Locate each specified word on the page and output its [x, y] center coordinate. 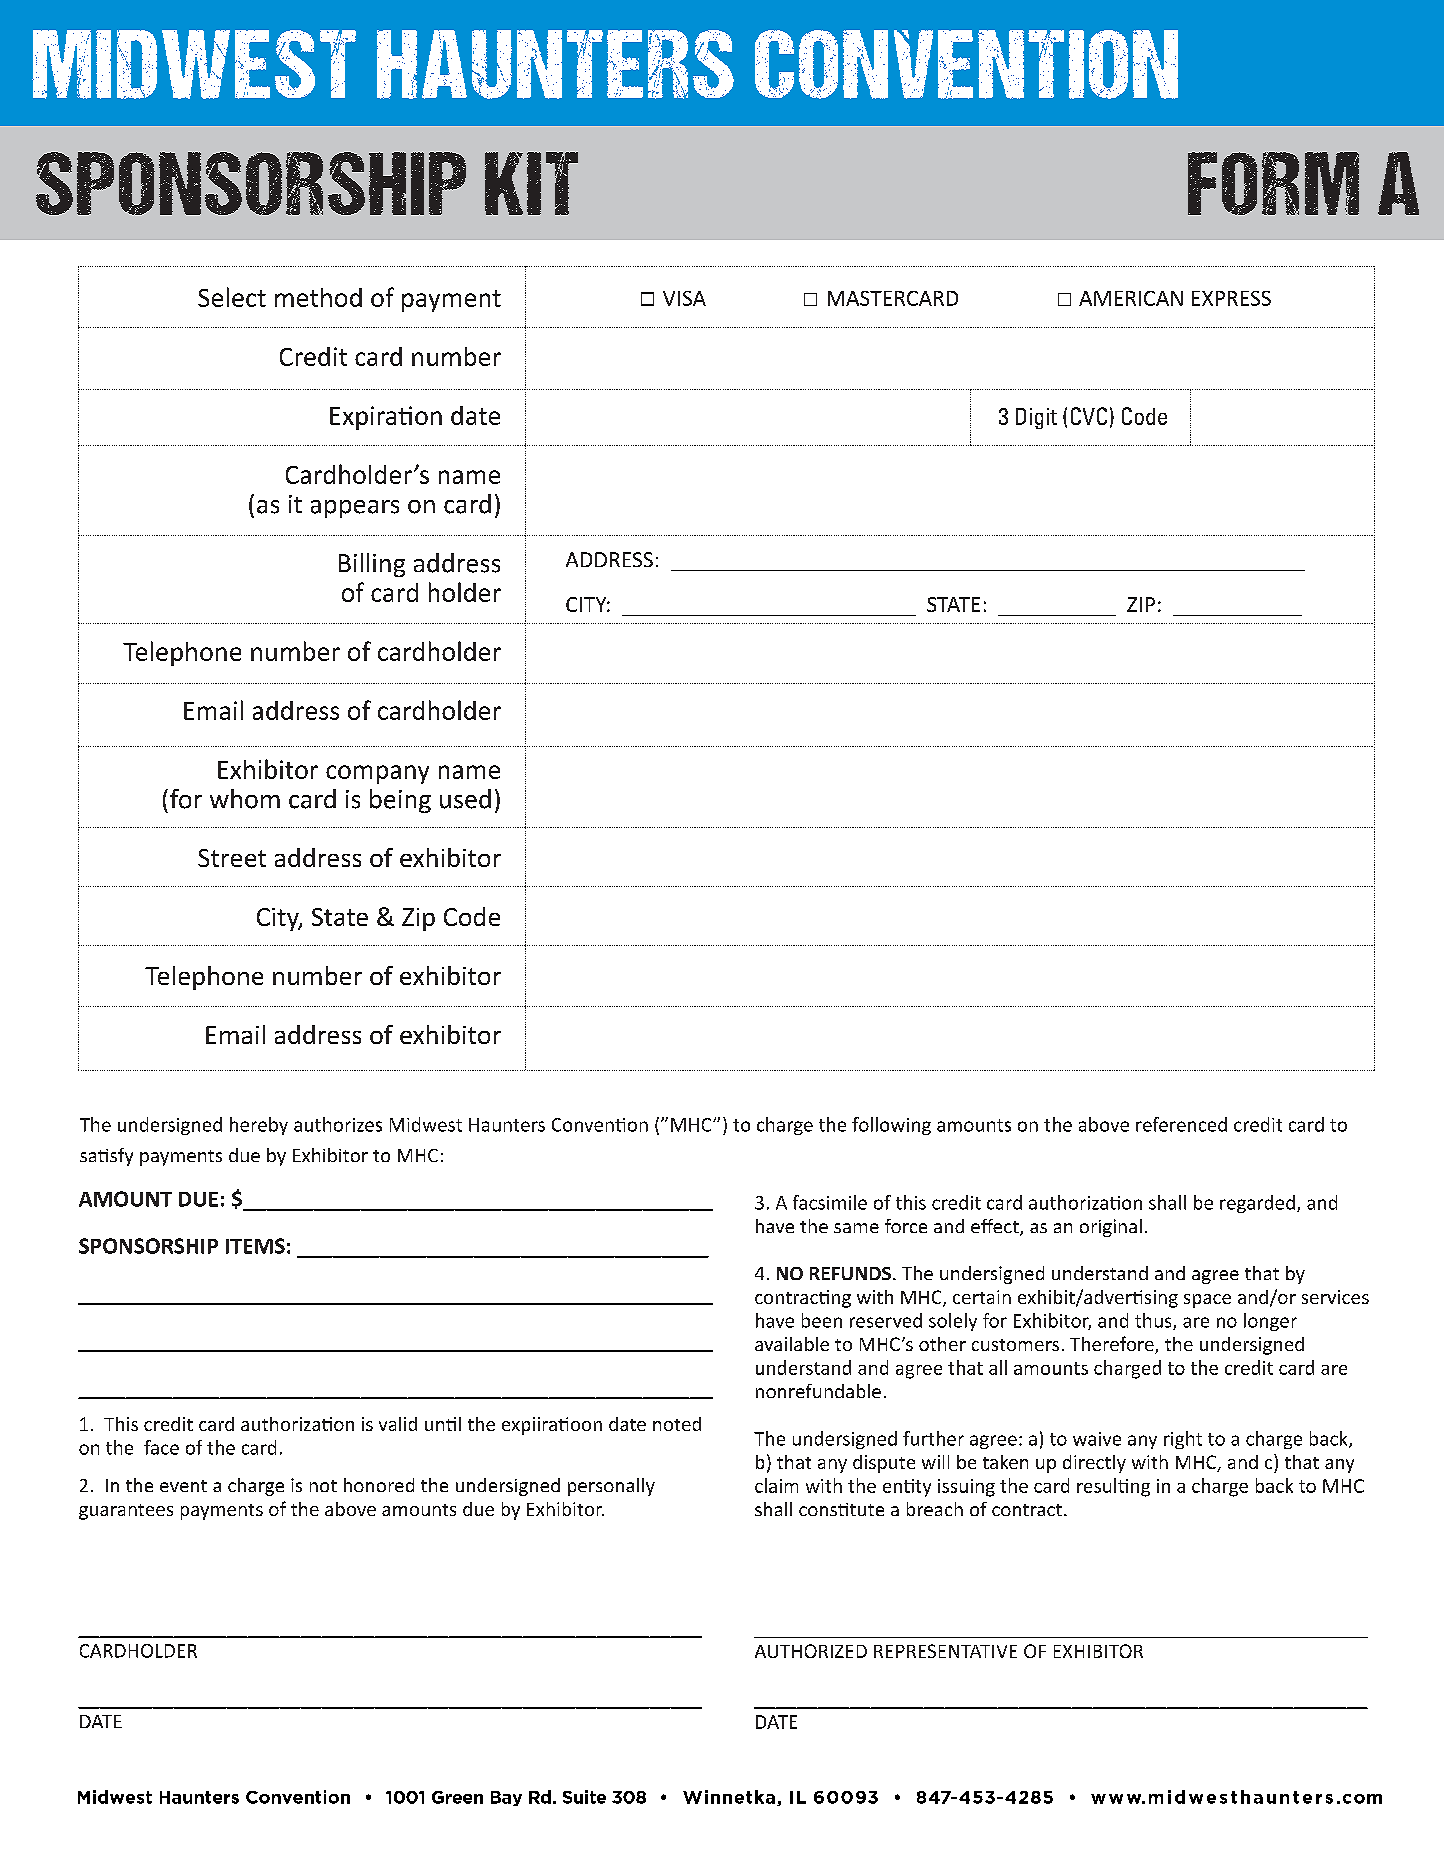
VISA [684, 298]
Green [457, 1797]
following [891, 1126]
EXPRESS [1231, 298]
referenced [1181, 1124]
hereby [259, 1126]
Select [232, 297]
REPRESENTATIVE [945, 1651]
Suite [584, 1797]
